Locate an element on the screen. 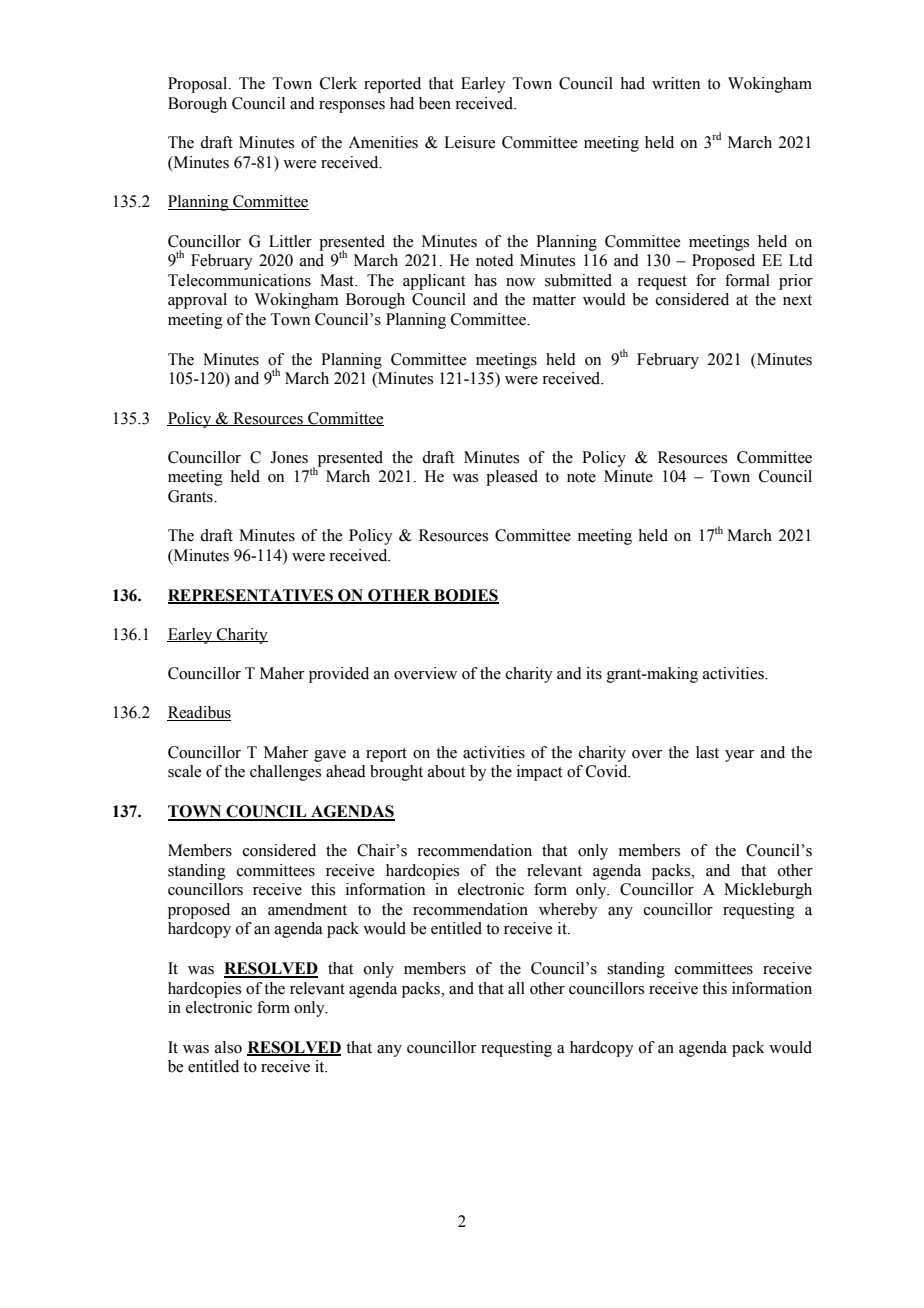 The height and width of the screenshot is (1308, 924). next is located at coordinates (797, 300).
